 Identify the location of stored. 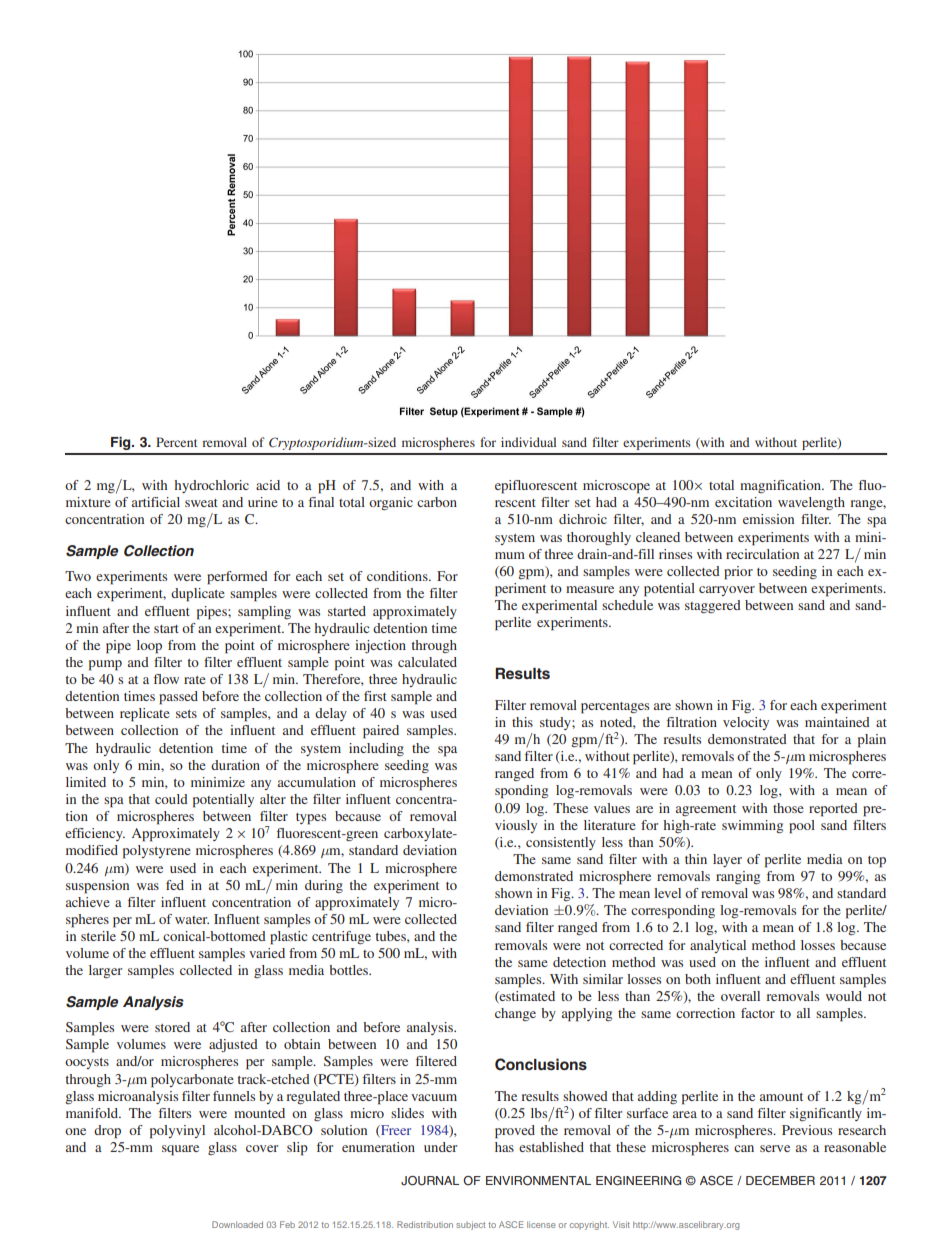
(172, 1027).
